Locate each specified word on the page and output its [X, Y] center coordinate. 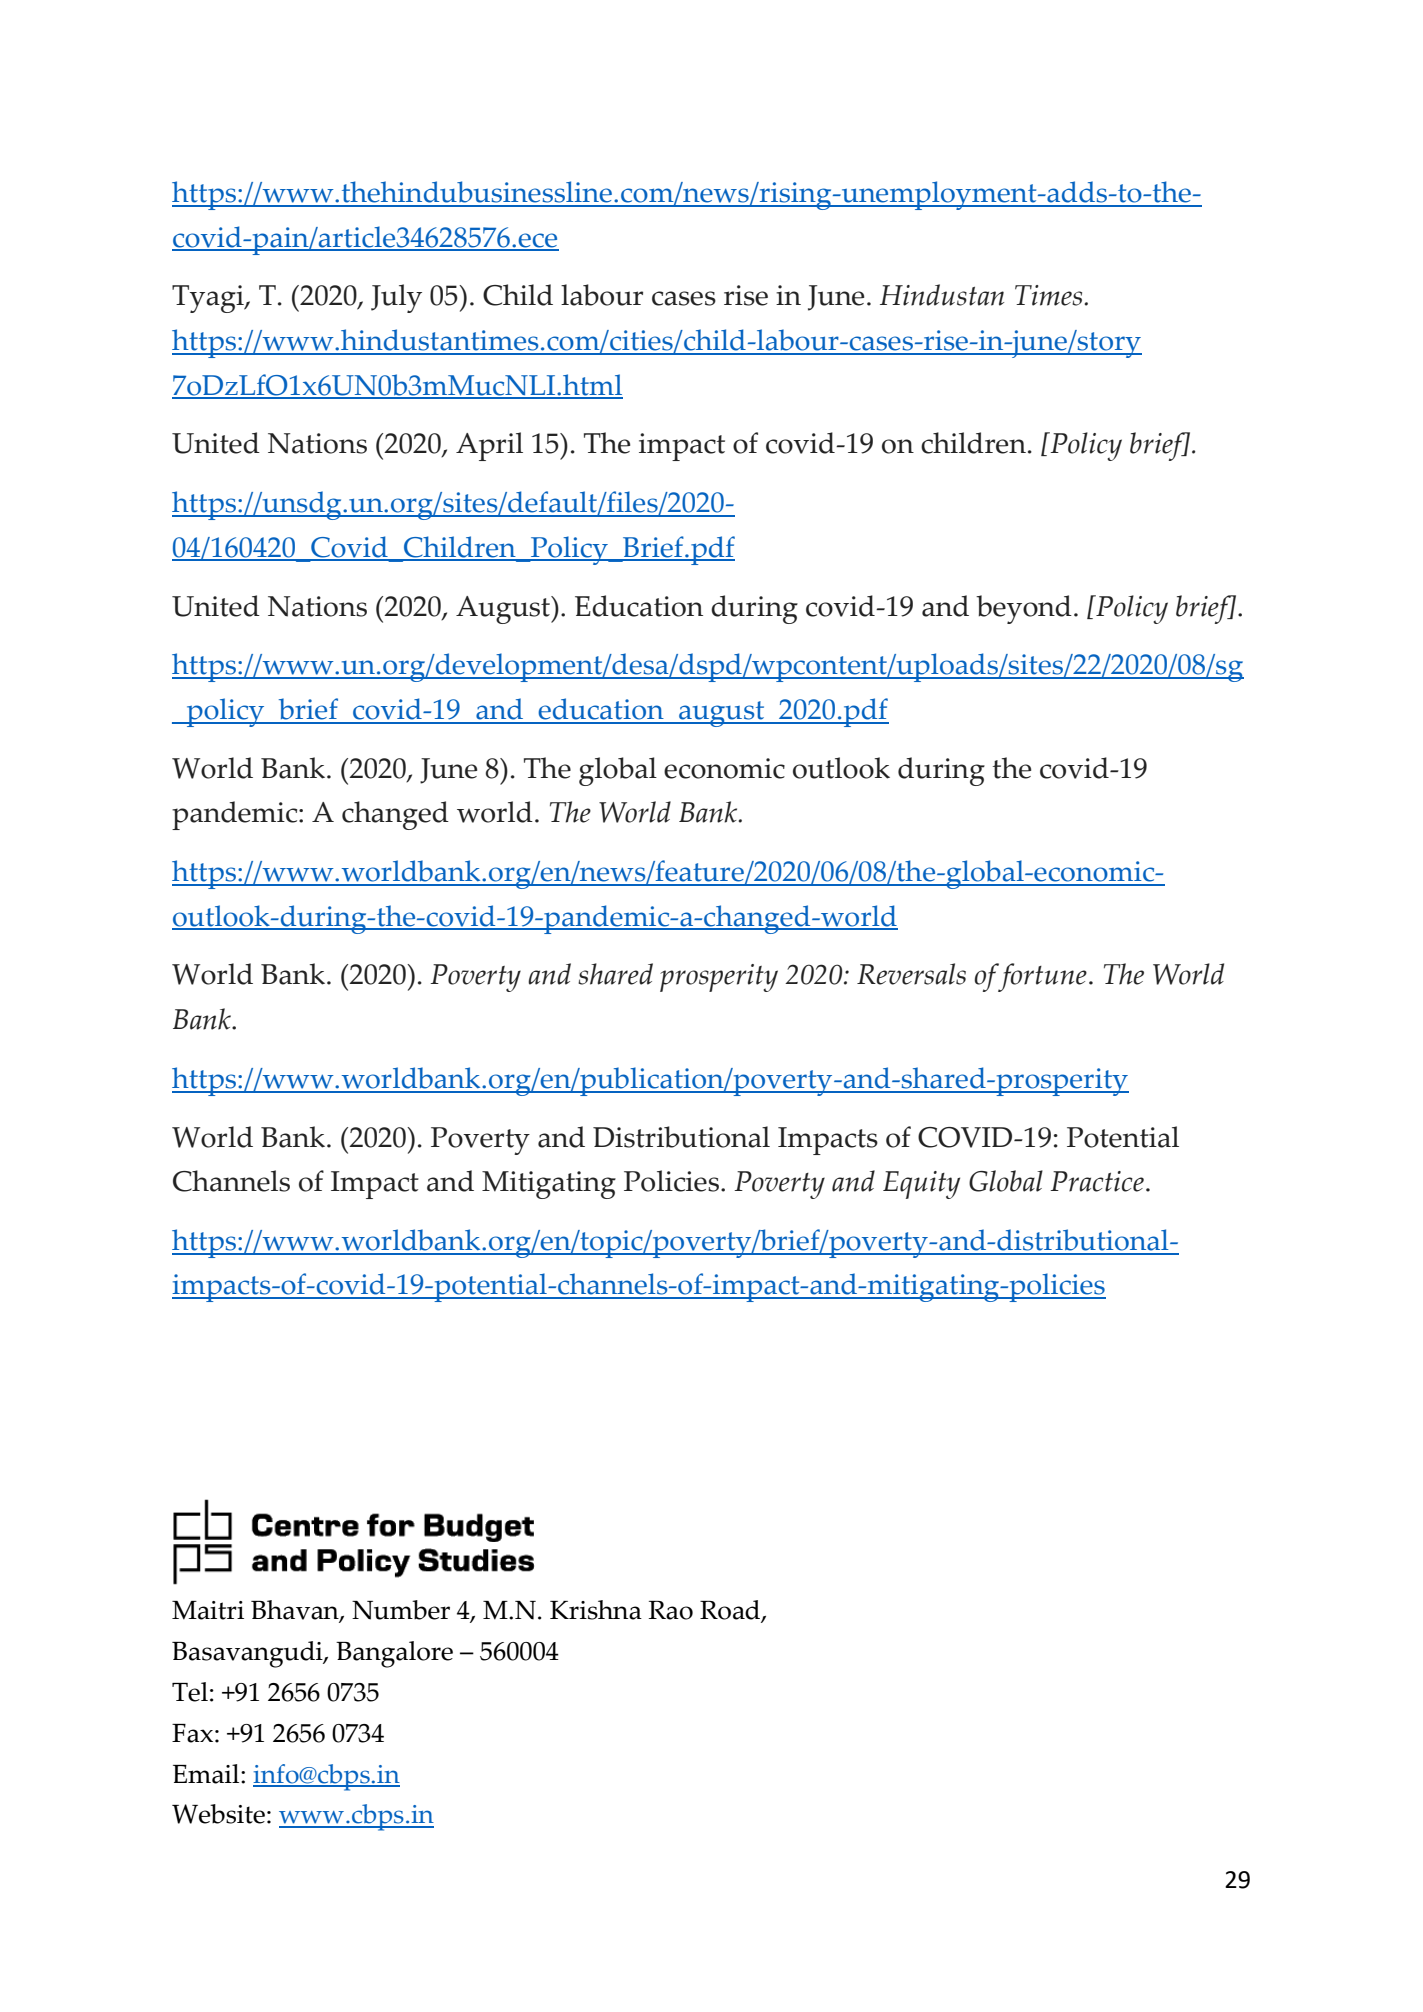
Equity [921, 1185]
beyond [1024, 609]
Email [207, 1774]
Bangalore [394, 1654]
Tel [190, 1692]
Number [401, 1610]
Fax [192, 1733]
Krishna [596, 1610]
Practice [1097, 1181]
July [396, 298]
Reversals [911, 974]
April [489, 446]
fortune [1041, 977]
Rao [671, 1610]
